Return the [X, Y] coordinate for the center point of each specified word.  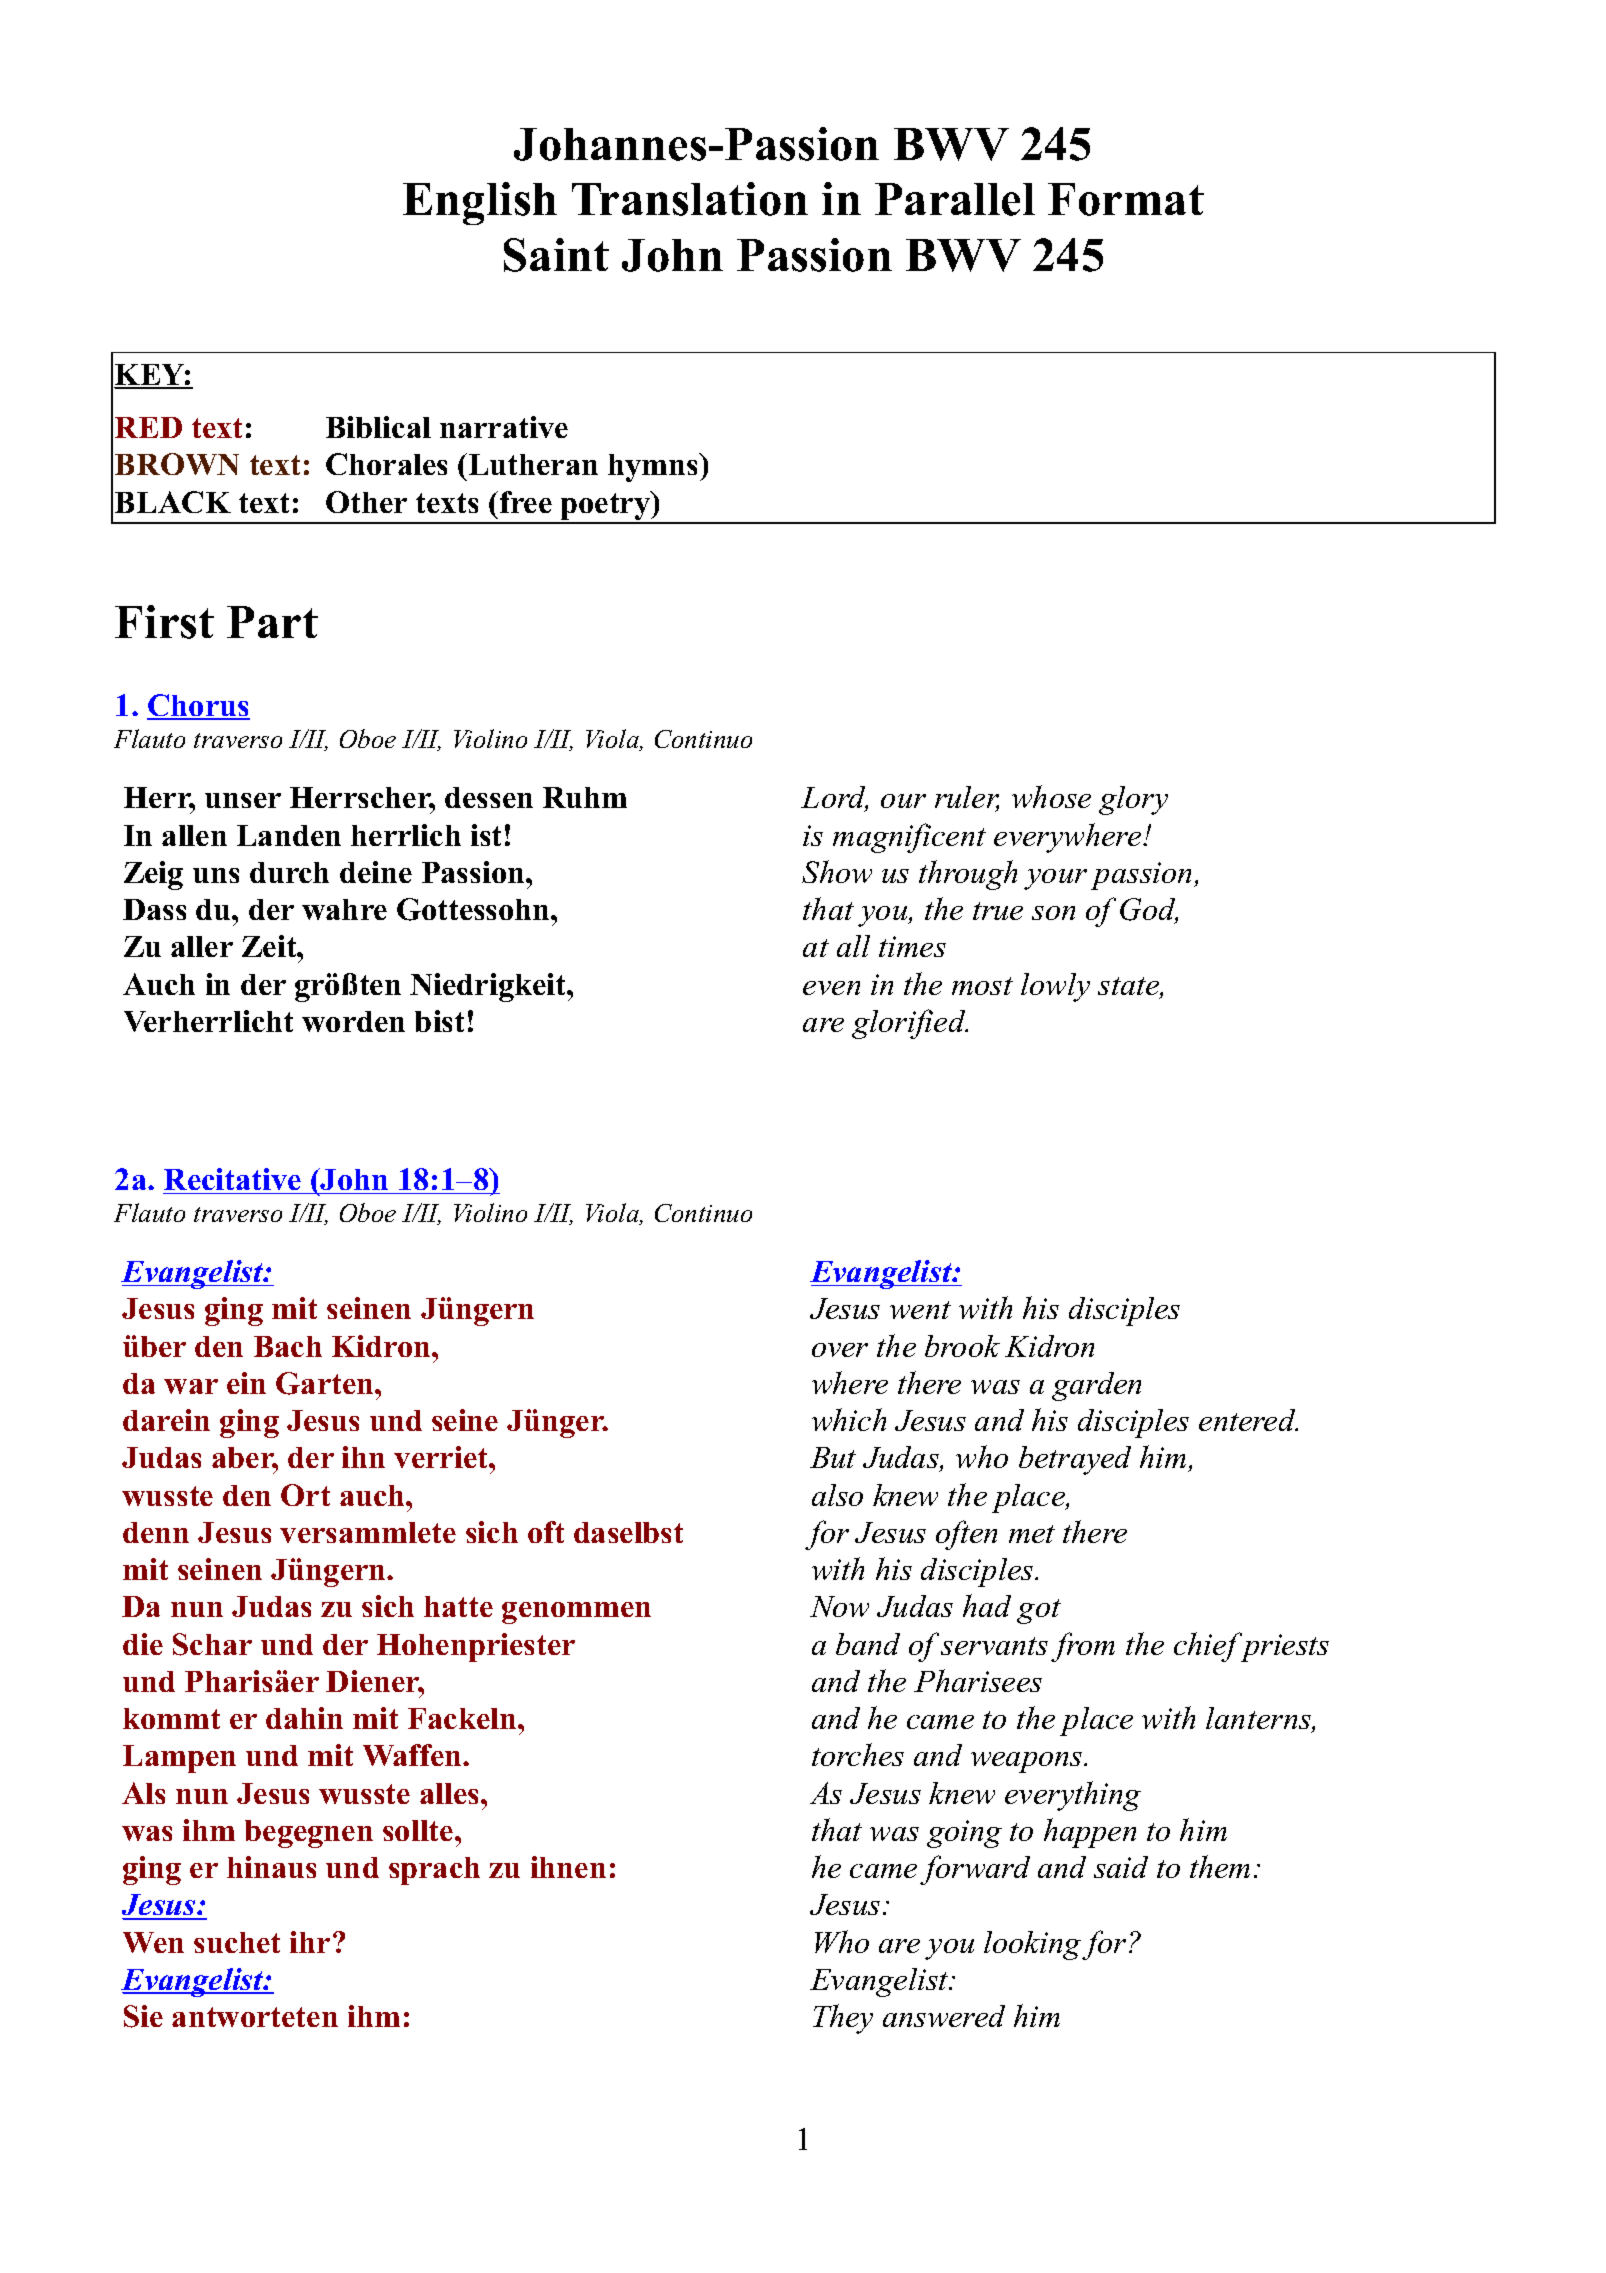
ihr [310, 1942]
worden [353, 1021]
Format [1126, 199]
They [843, 2019]
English [480, 203]
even [831, 988]
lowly [1055, 987]
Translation [690, 199]
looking [1033, 1945]
